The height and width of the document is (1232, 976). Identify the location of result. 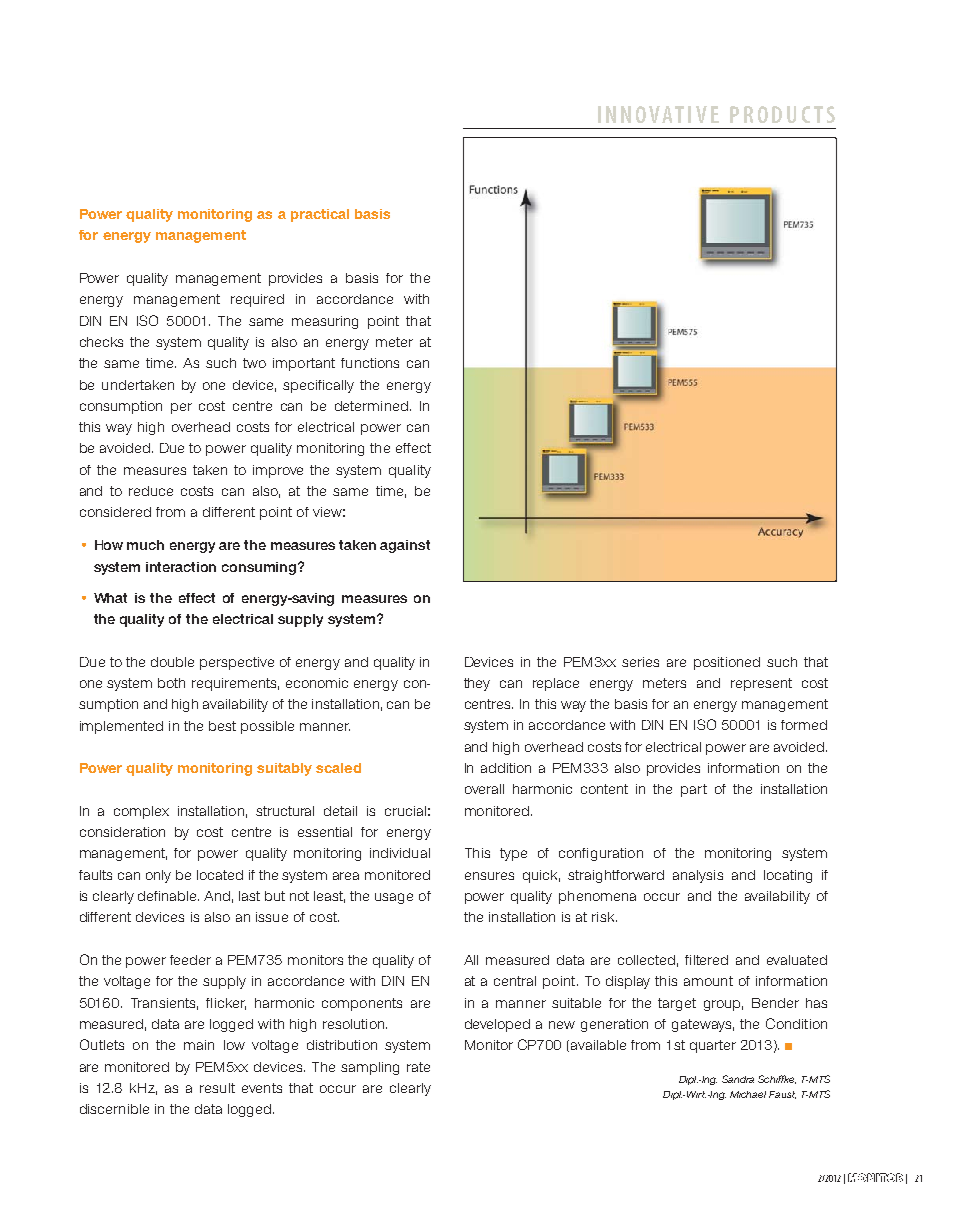
(217, 1088).
